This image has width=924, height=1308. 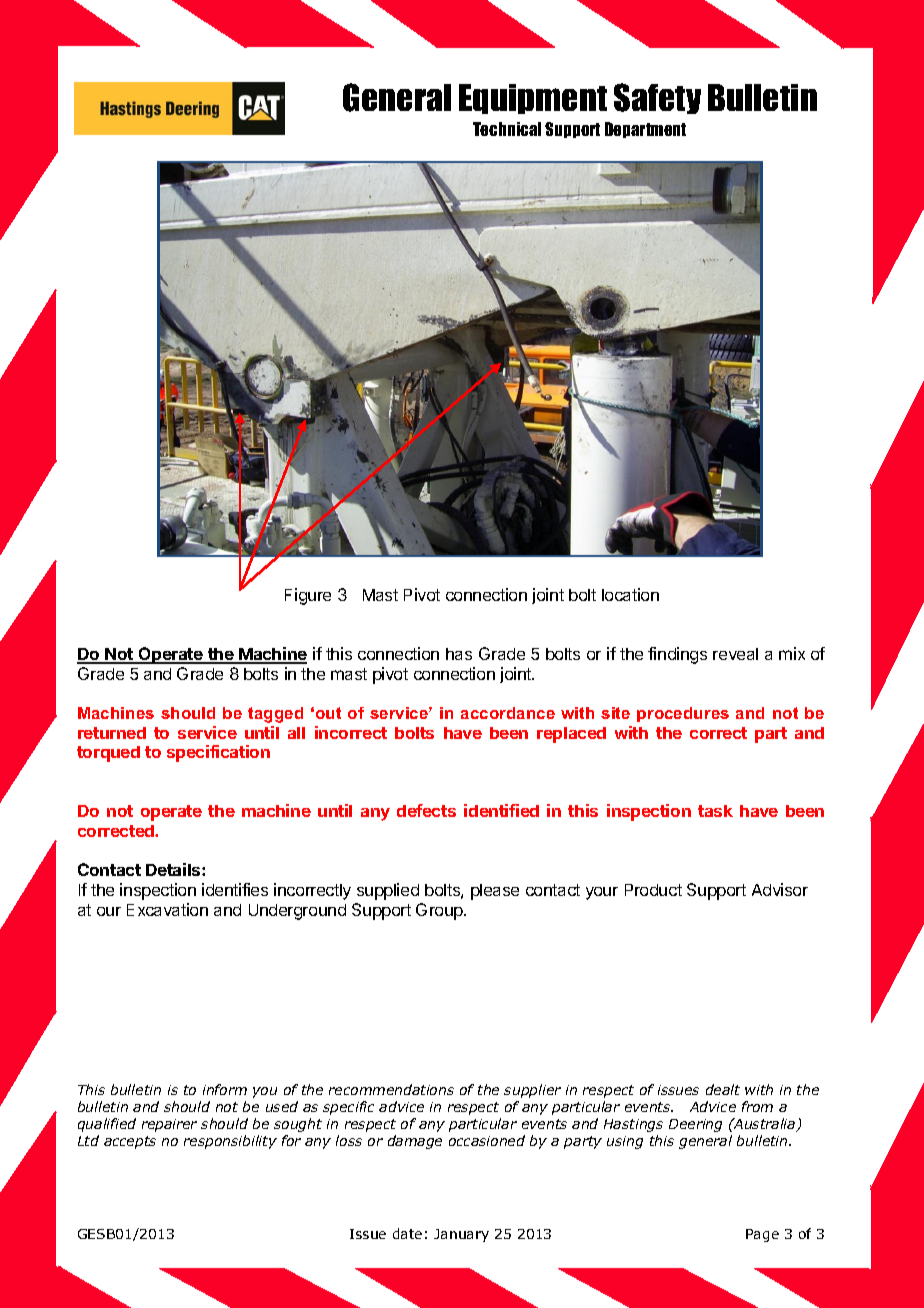 What do you see at coordinates (657, 98) in the image?
I see `Safety` at bounding box center [657, 98].
